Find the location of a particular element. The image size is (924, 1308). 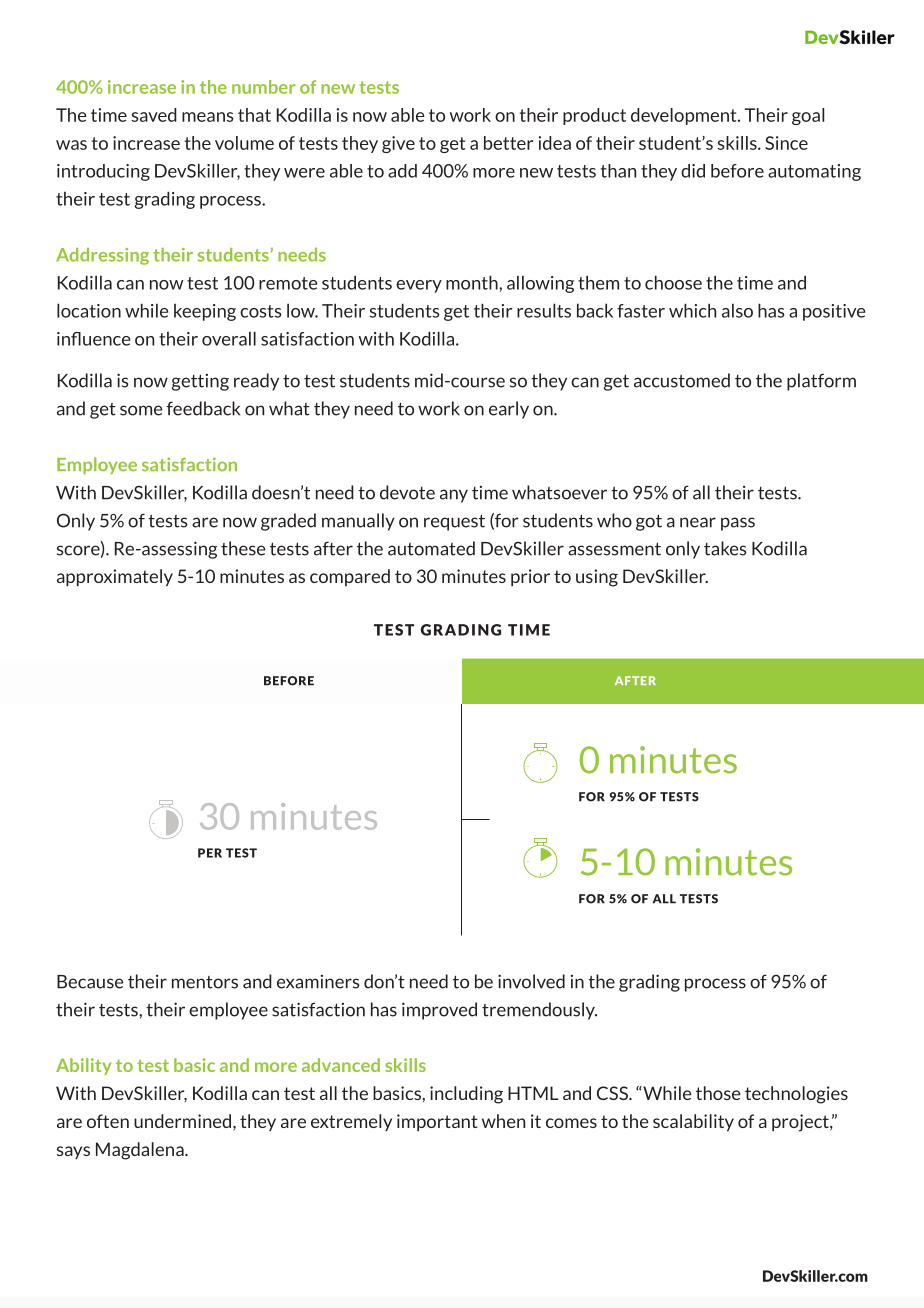

pass is located at coordinates (738, 524).
